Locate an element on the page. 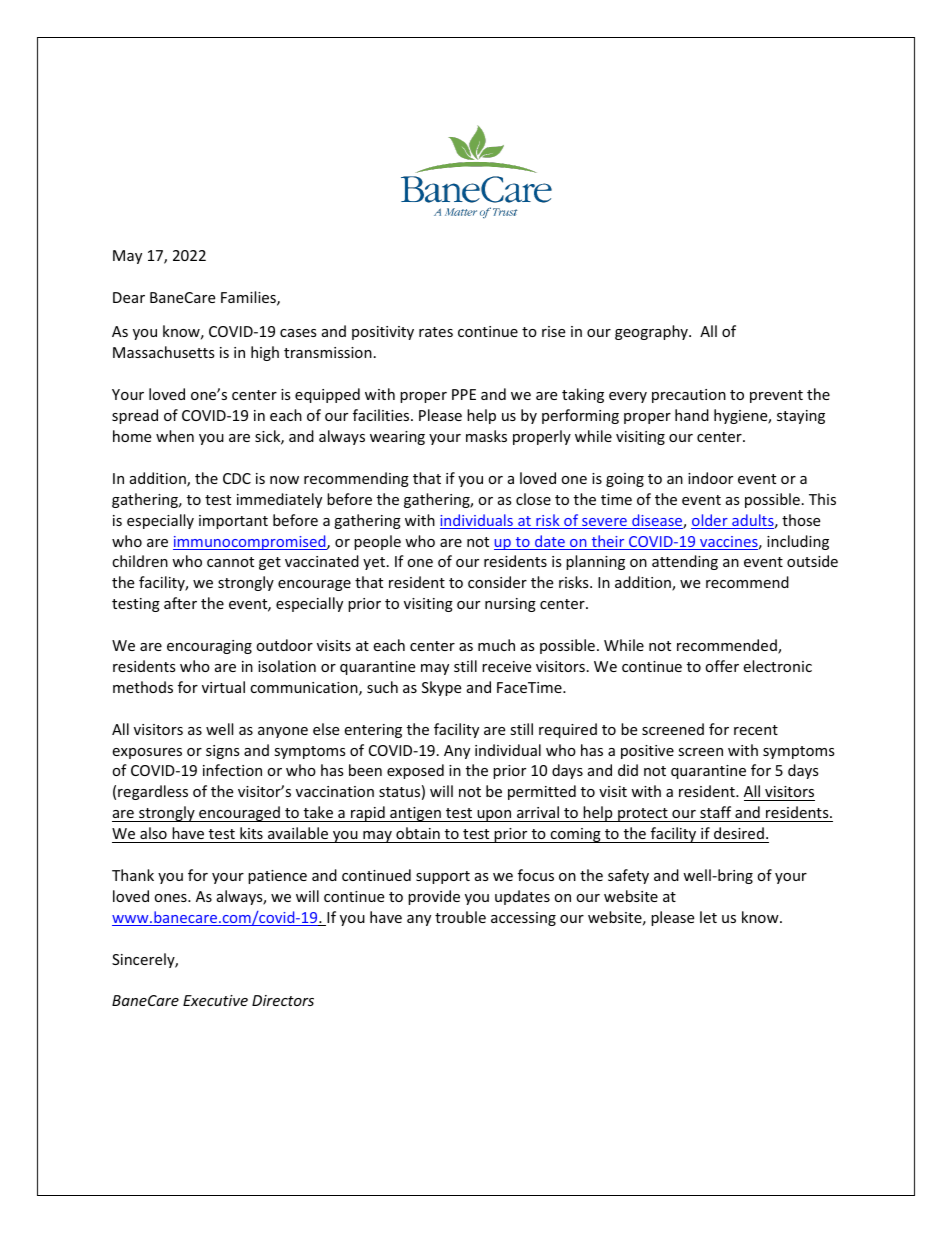 The image size is (952, 1233). Massachusetts is located at coordinates (164, 352).
